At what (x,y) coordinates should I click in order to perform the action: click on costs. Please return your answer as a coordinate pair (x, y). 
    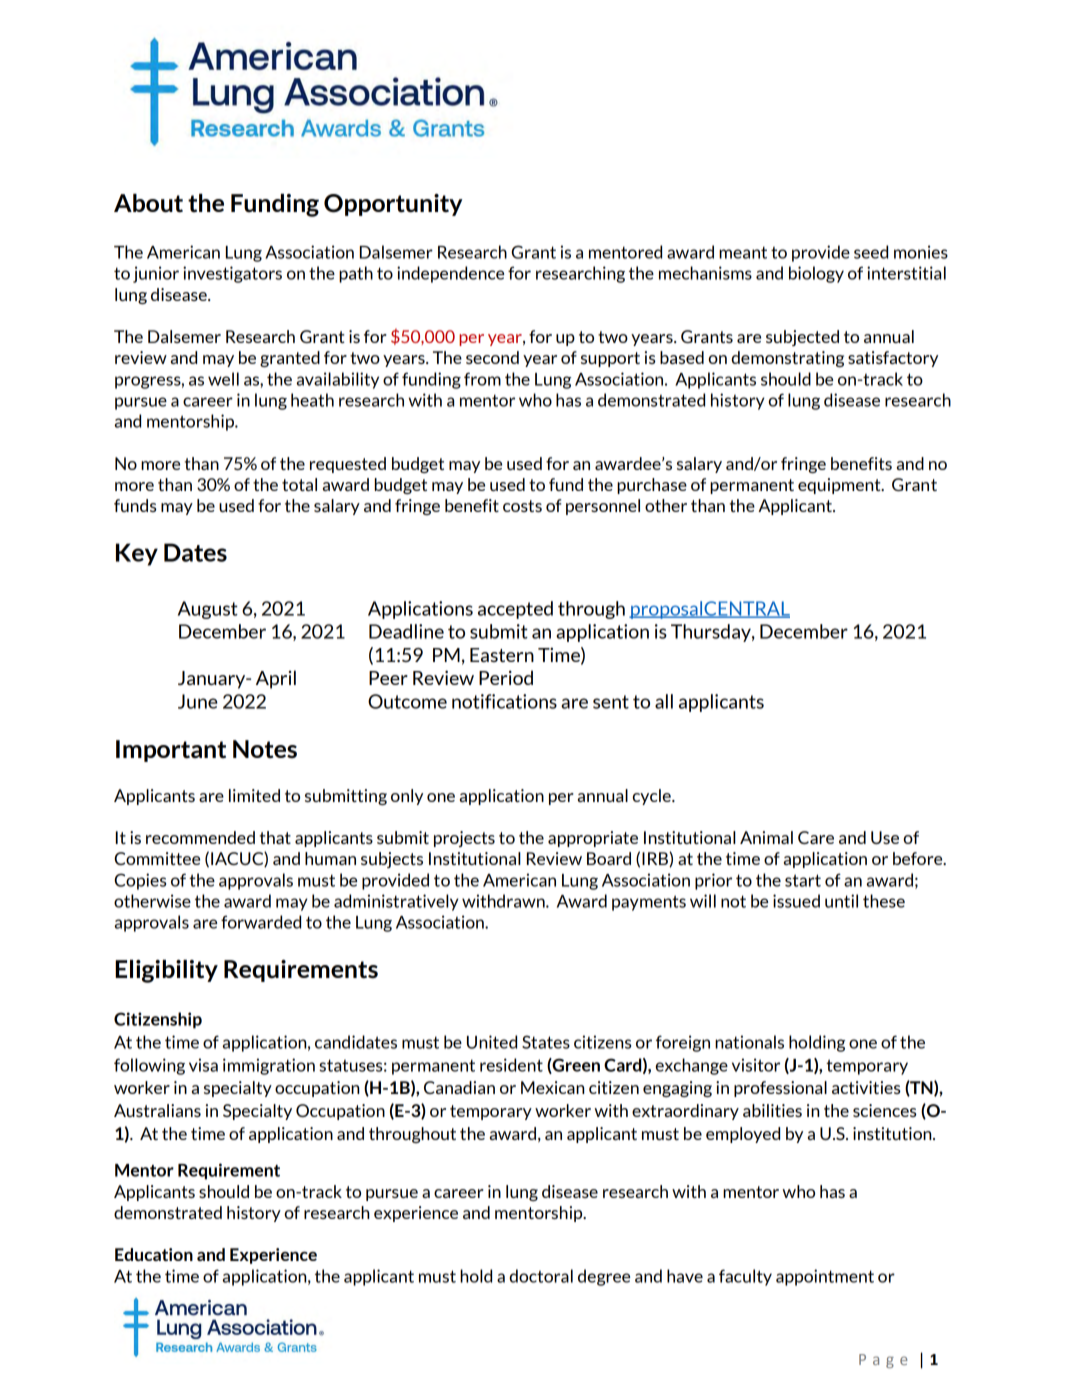
    Looking at the image, I should click on (522, 506).
